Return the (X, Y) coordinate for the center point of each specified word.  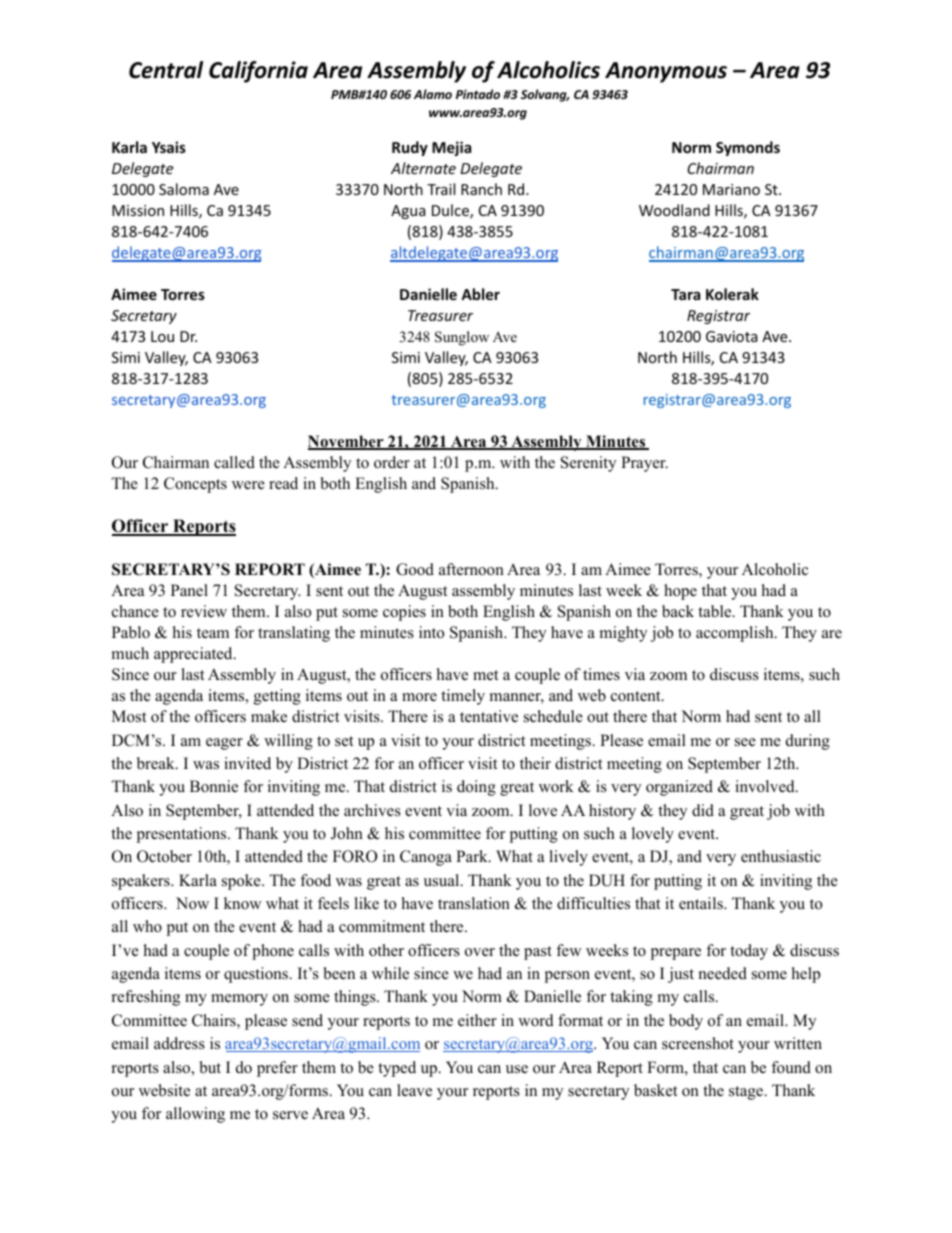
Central (166, 70)
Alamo (433, 94)
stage (747, 1093)
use (517, 1069)
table (716, 611)
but (210, 1067)
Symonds (748, 148)
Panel (189, 590)
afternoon (471, 569)
